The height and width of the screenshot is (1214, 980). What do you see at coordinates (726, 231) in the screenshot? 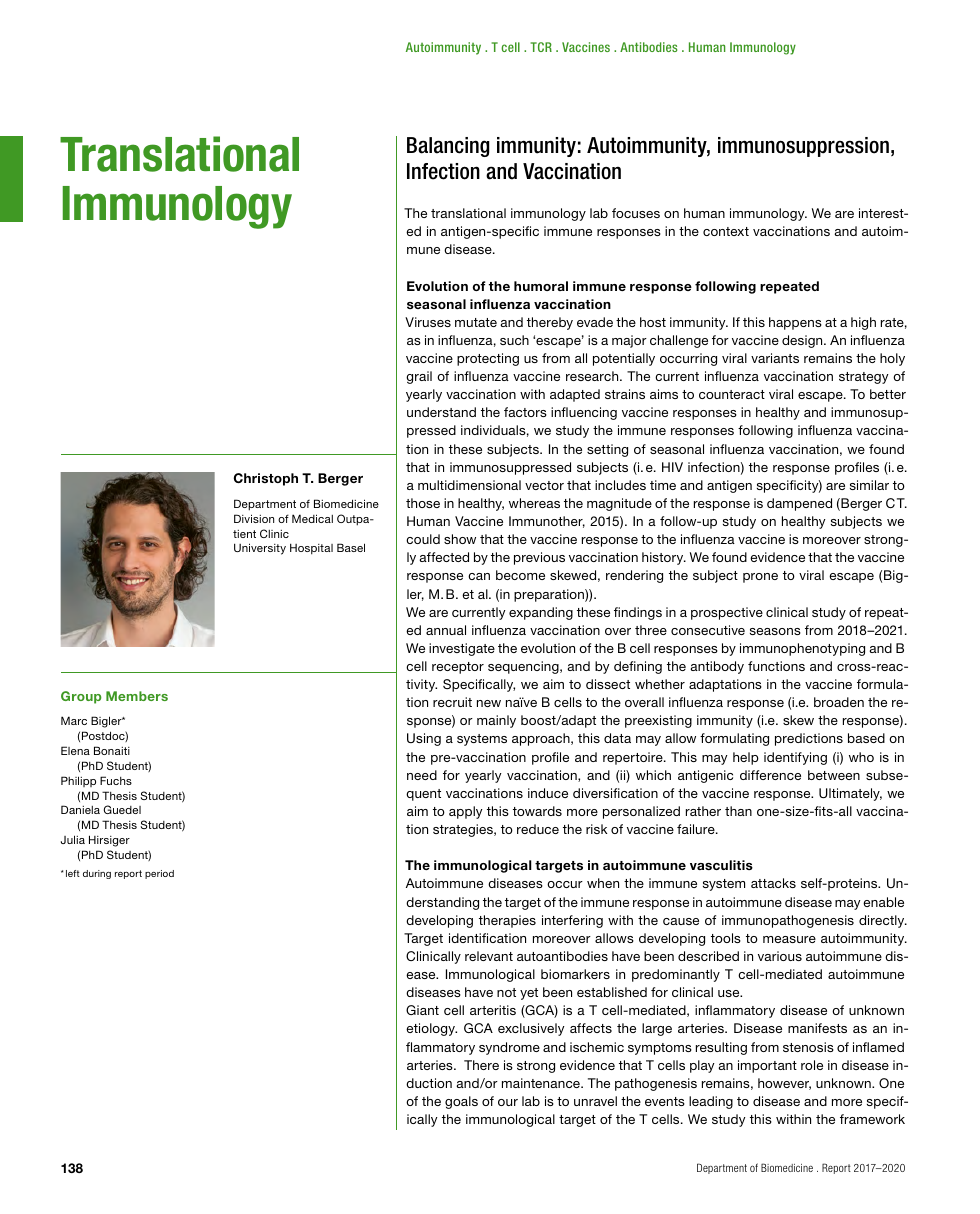
I see `context` at bounding box center [726, 231].
